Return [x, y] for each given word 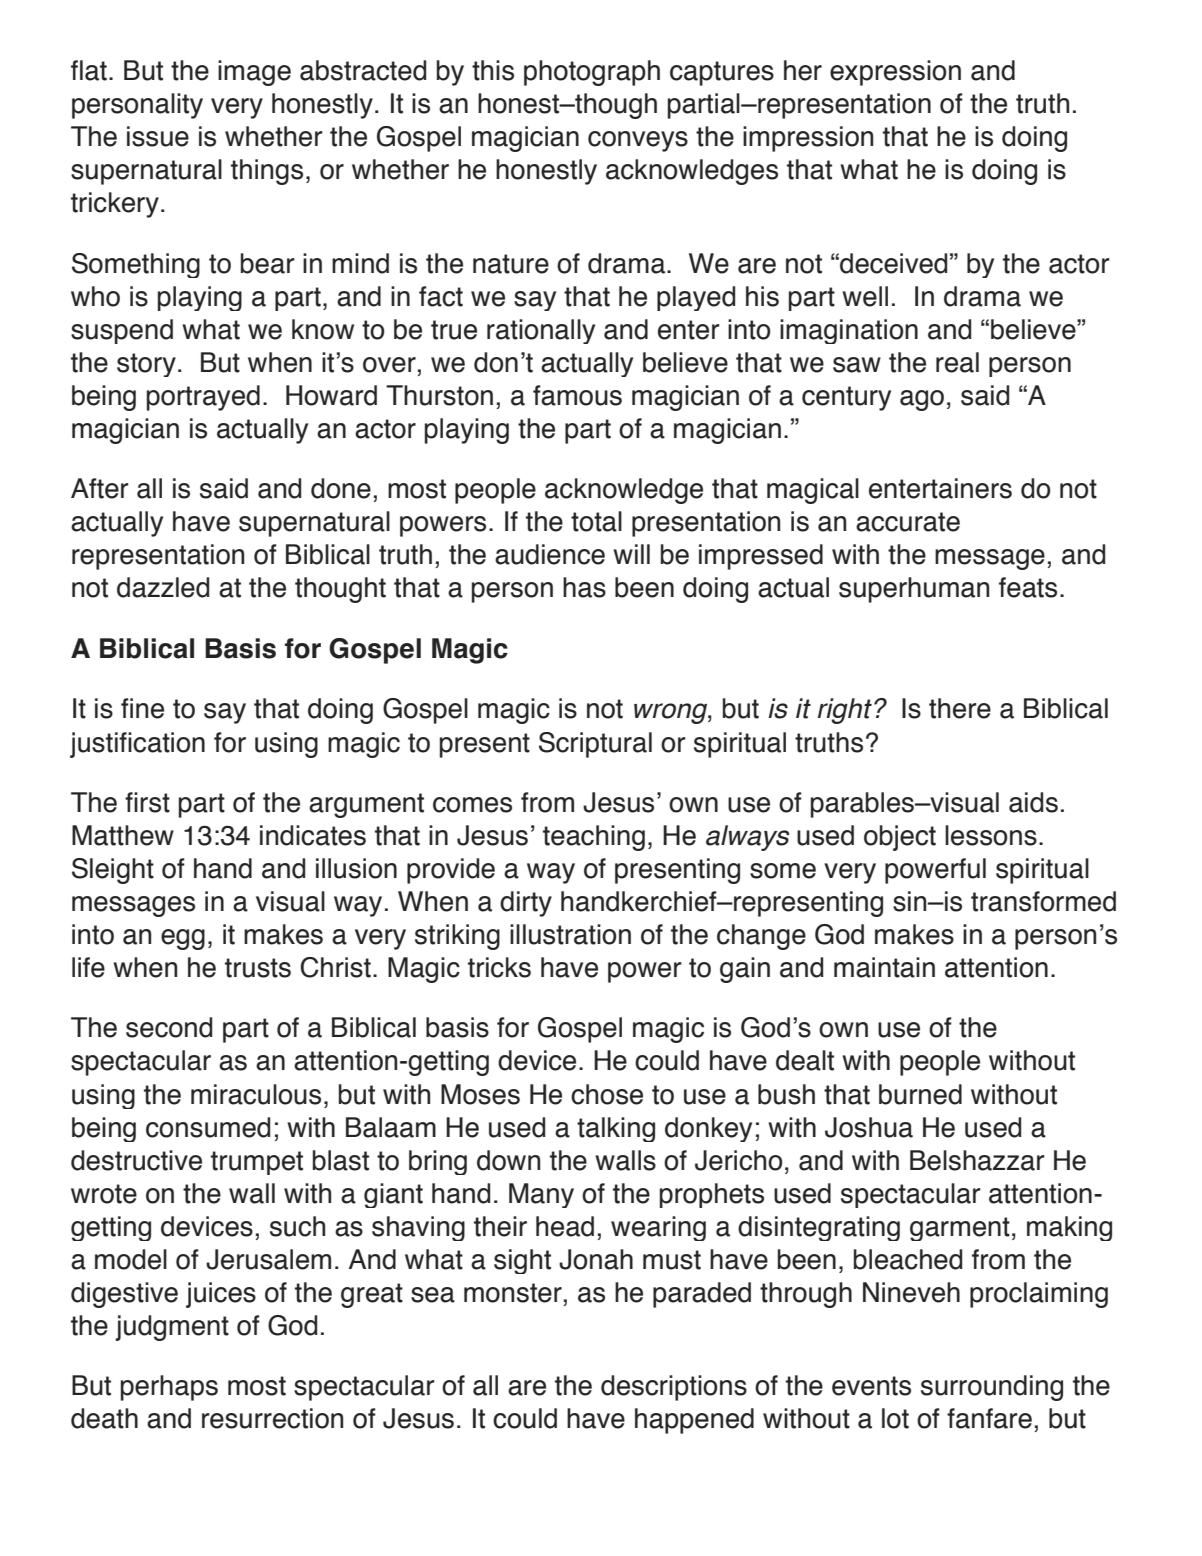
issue [158, 136]
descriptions [674, 1388]
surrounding [992, 1388]
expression [895, 73]
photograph [592, 73]
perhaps [169, 1388]
